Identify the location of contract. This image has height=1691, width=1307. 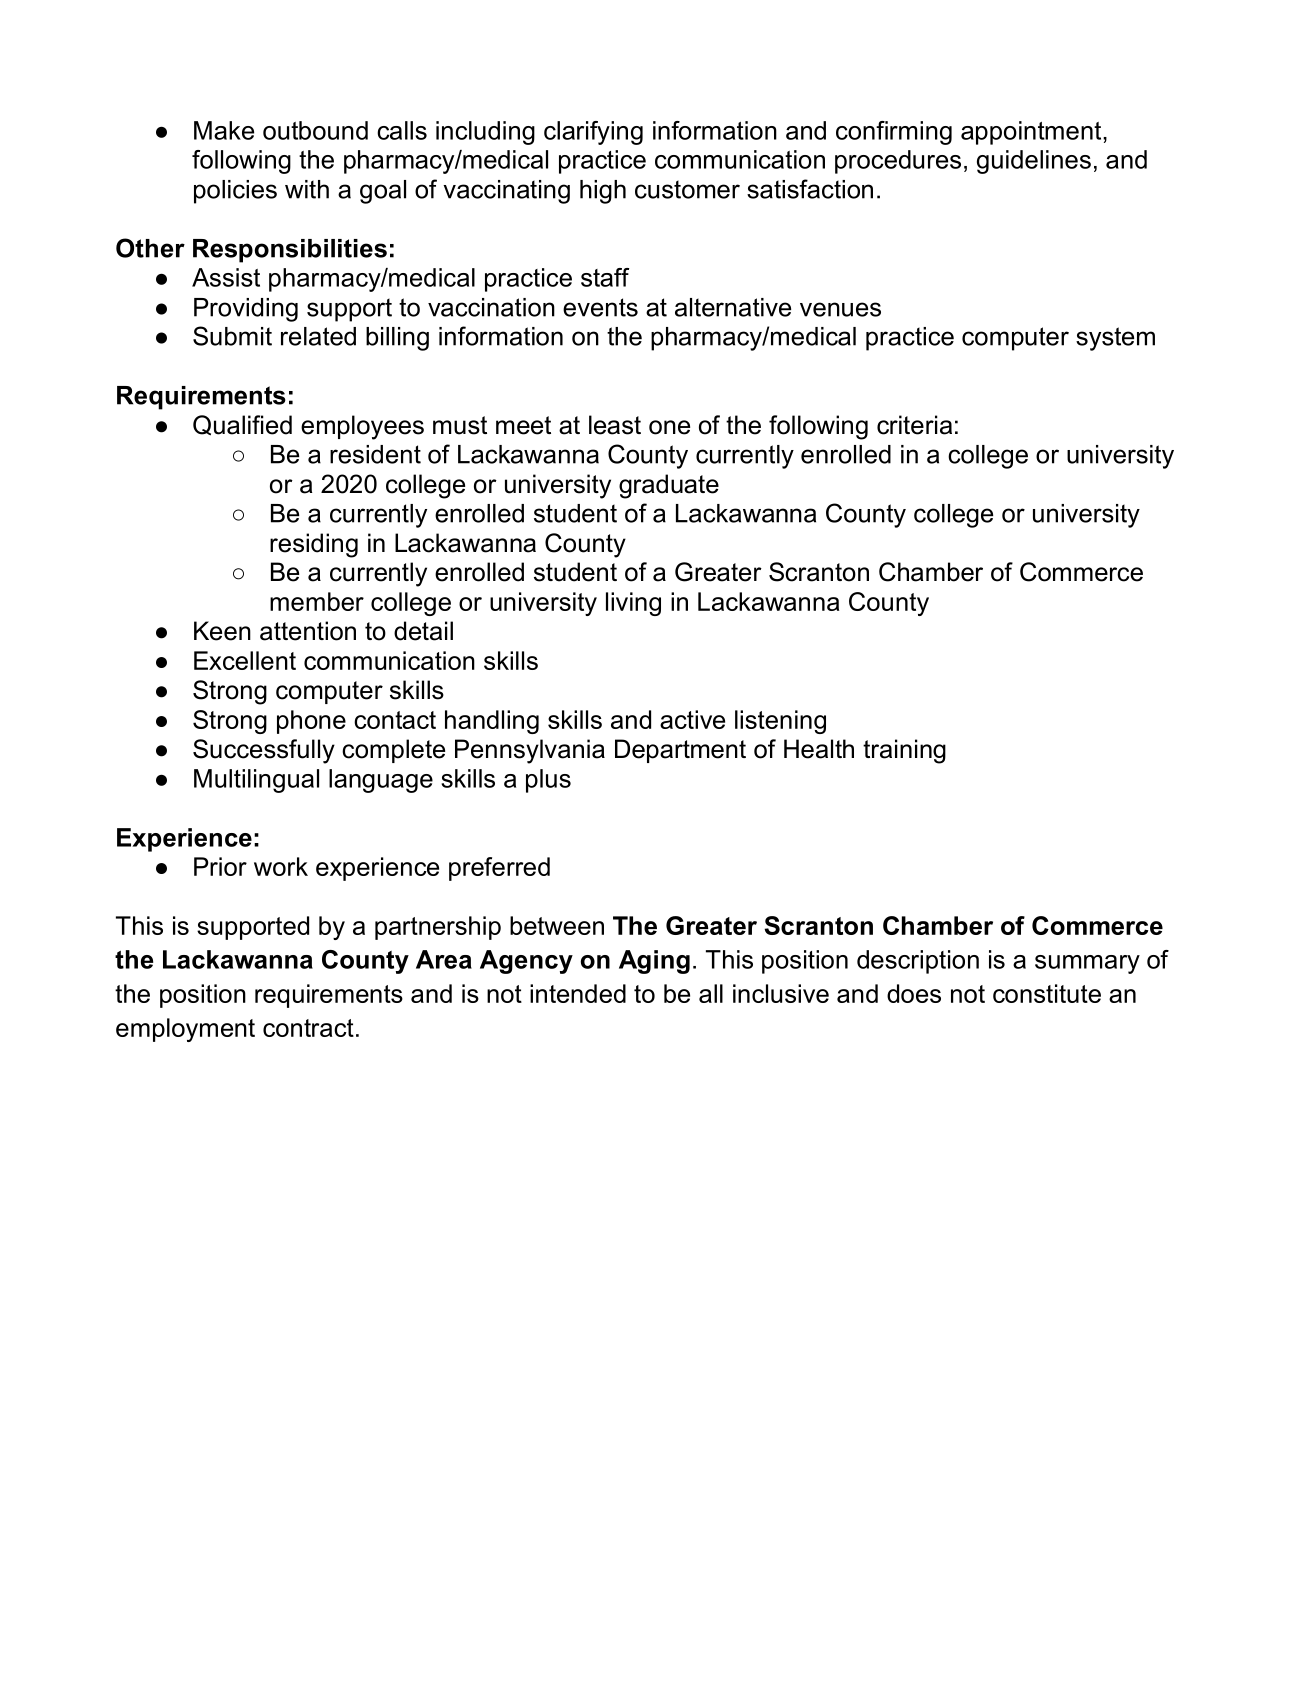
(308, 1028).
